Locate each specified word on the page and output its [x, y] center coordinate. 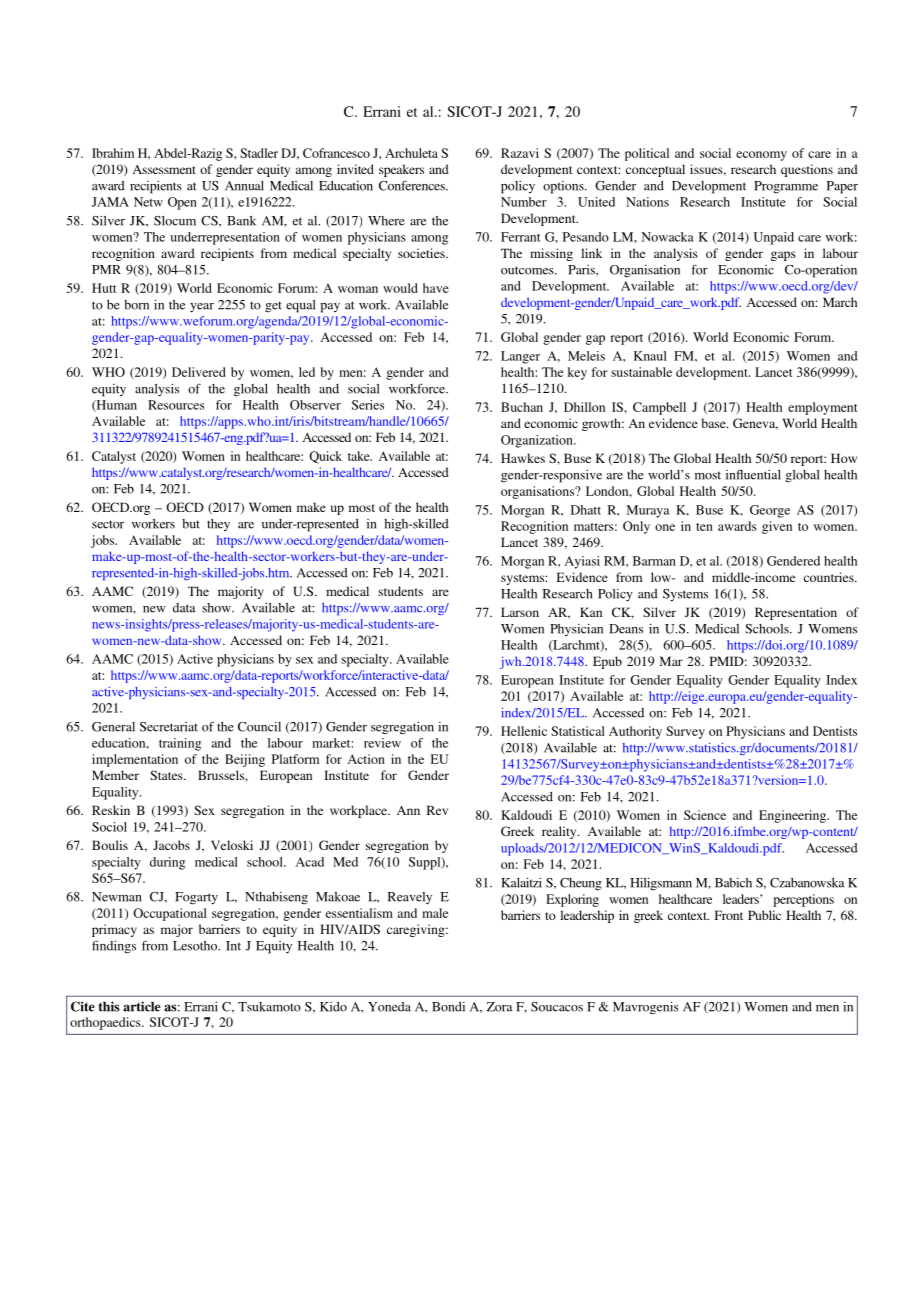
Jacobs [171, 845]
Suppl [426, 863]
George [770, 511]
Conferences [413, 185]
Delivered [199, 372]
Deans [626, 629]
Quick [325, 457]
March [840, 302]
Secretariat [169, 727]
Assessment [164, 169]
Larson [520, 612]
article [142, 1006]
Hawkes [523, 458]
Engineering [793, 816]
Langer [520, 357]
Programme [786, 187]
